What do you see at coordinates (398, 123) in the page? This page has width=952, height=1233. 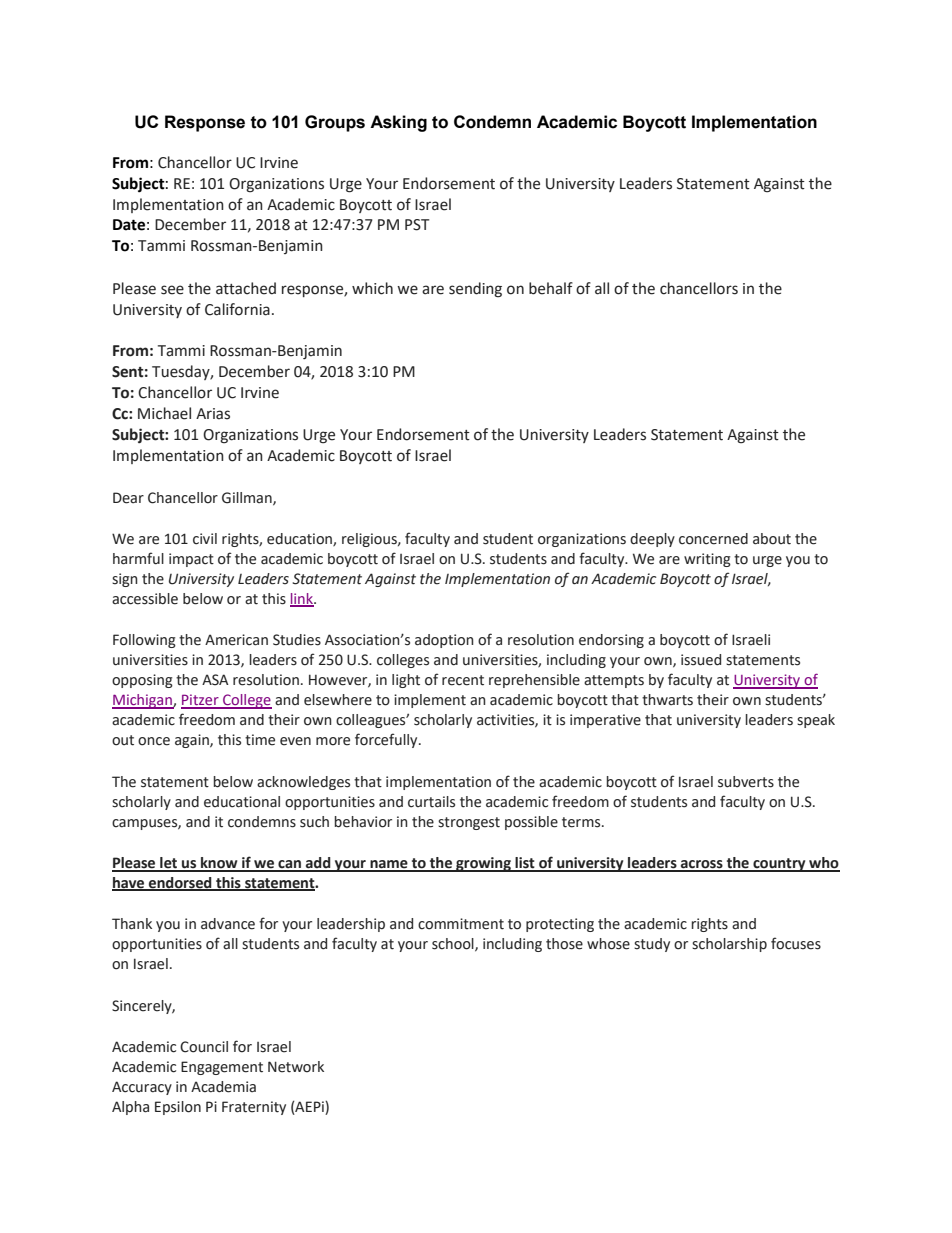 I see `Asking` at bounding box center [398, 123].
